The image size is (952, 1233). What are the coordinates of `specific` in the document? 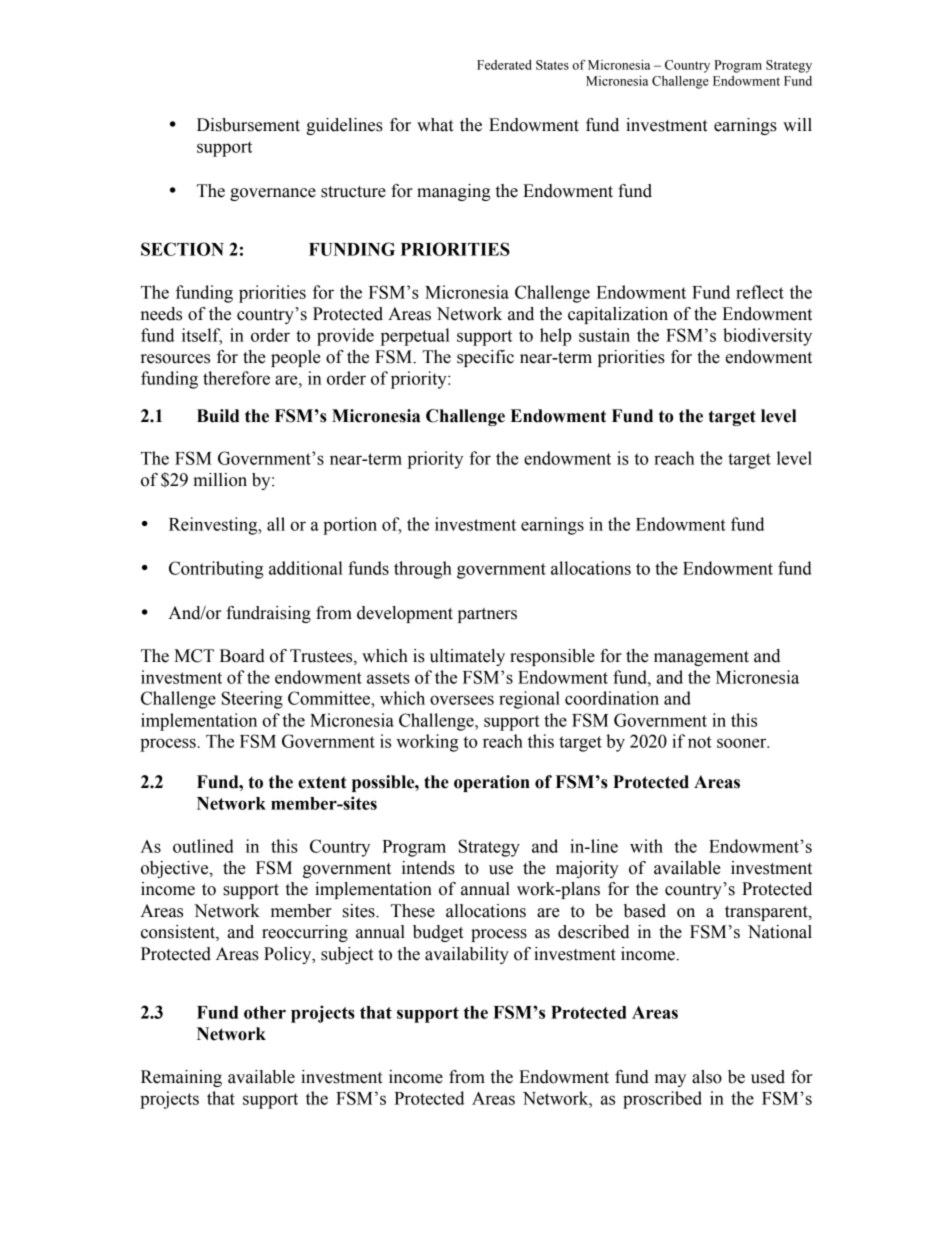 It's located at (485, 358).
